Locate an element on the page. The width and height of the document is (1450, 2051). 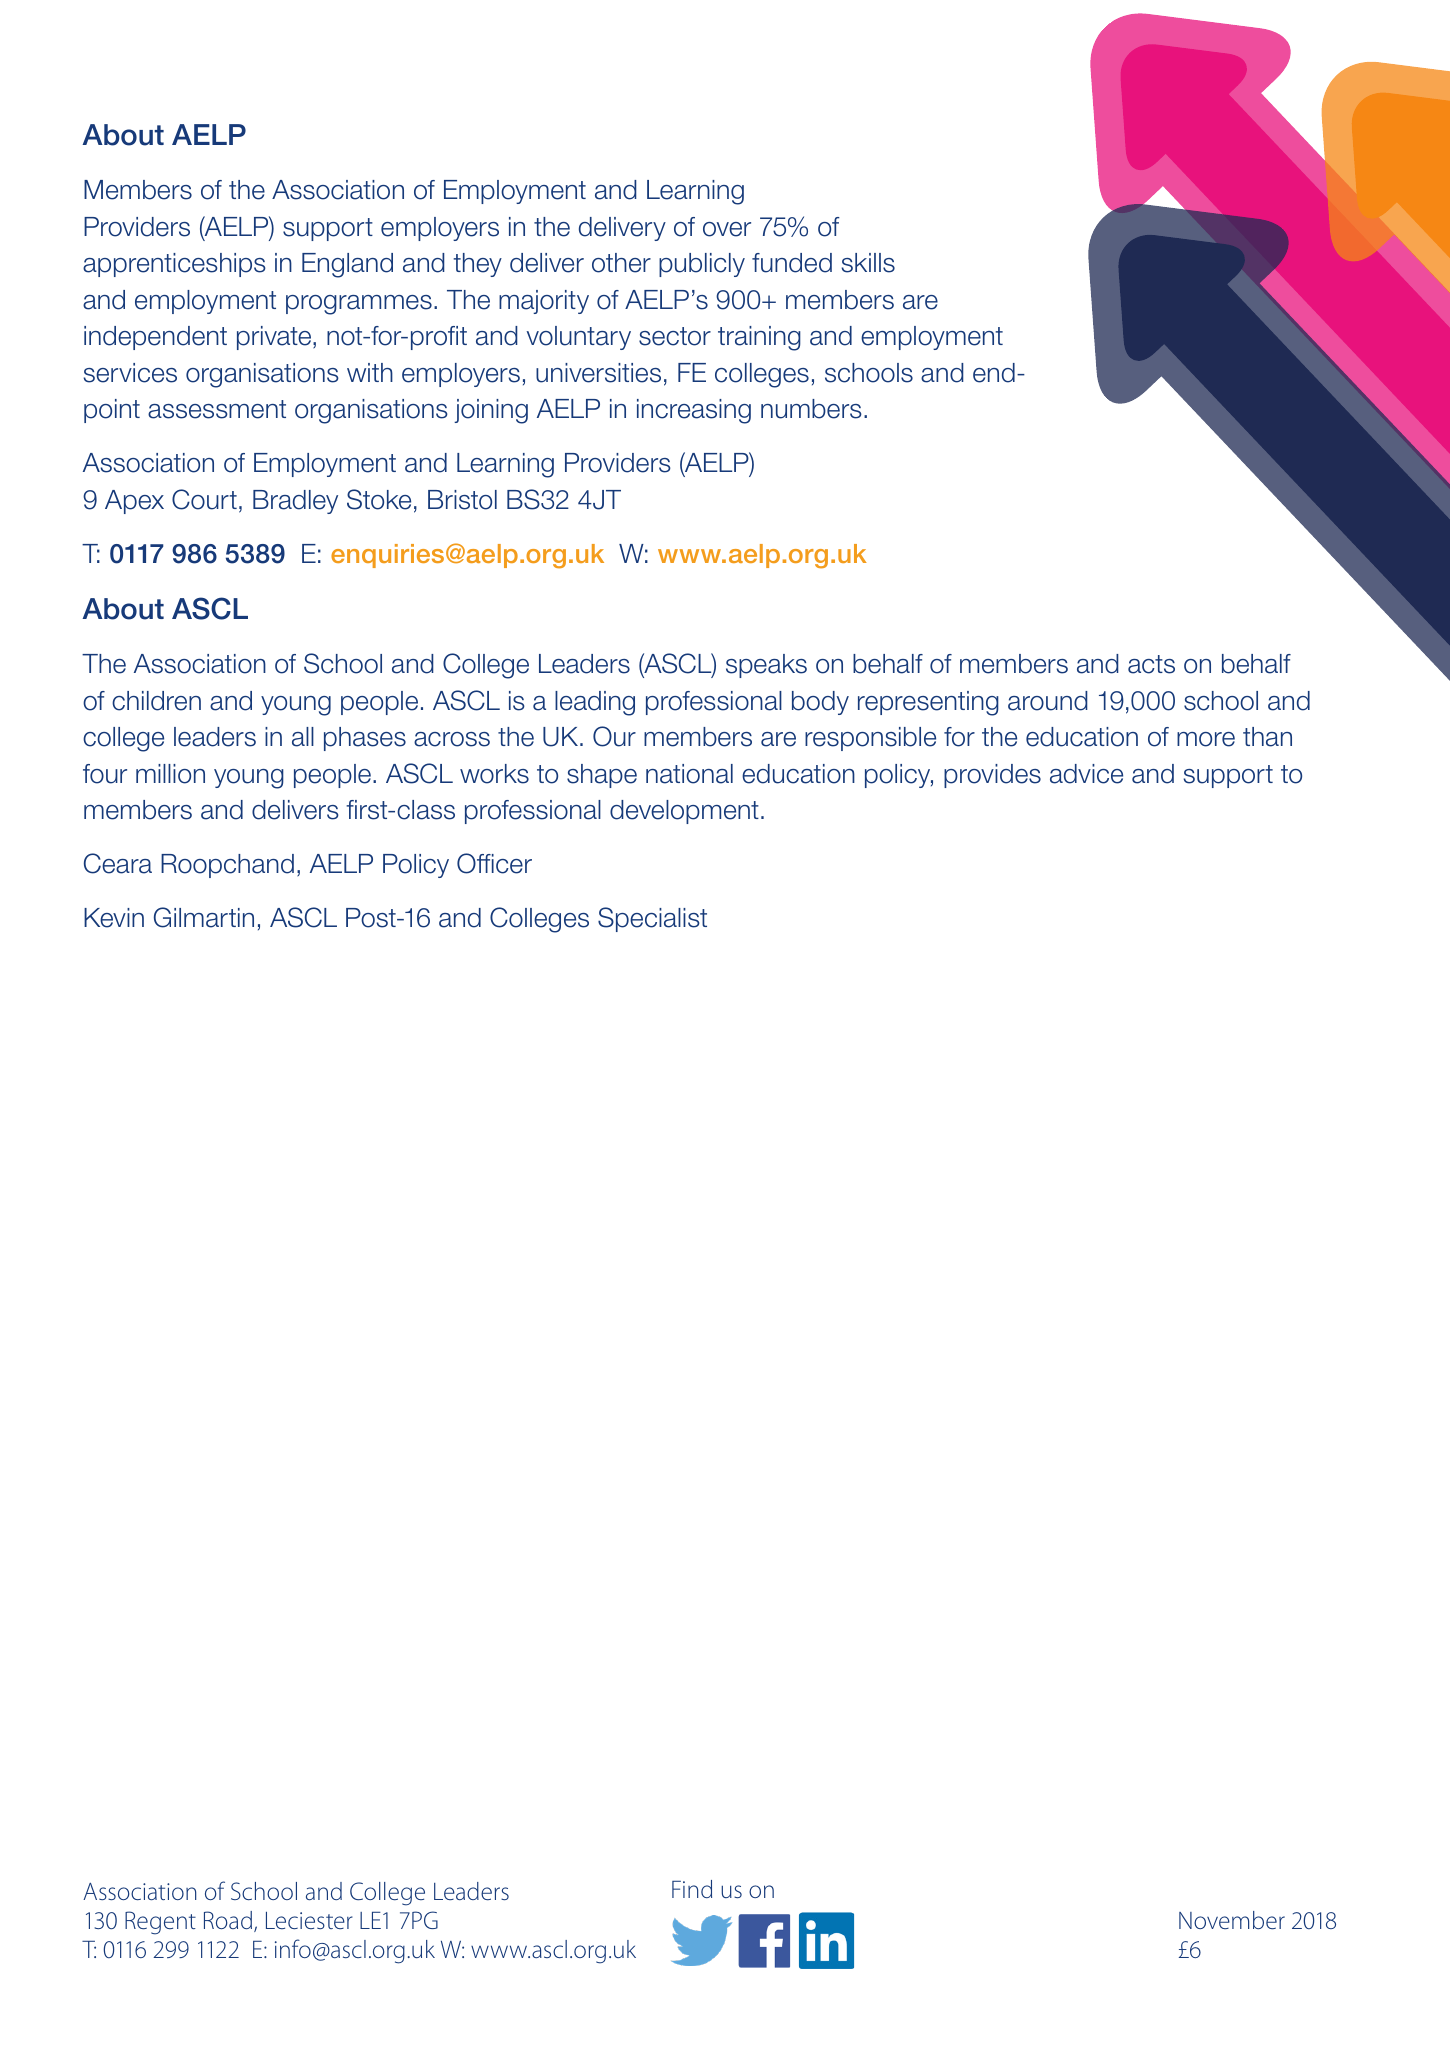
apprenticeships is located at coordinates (174, 265).
